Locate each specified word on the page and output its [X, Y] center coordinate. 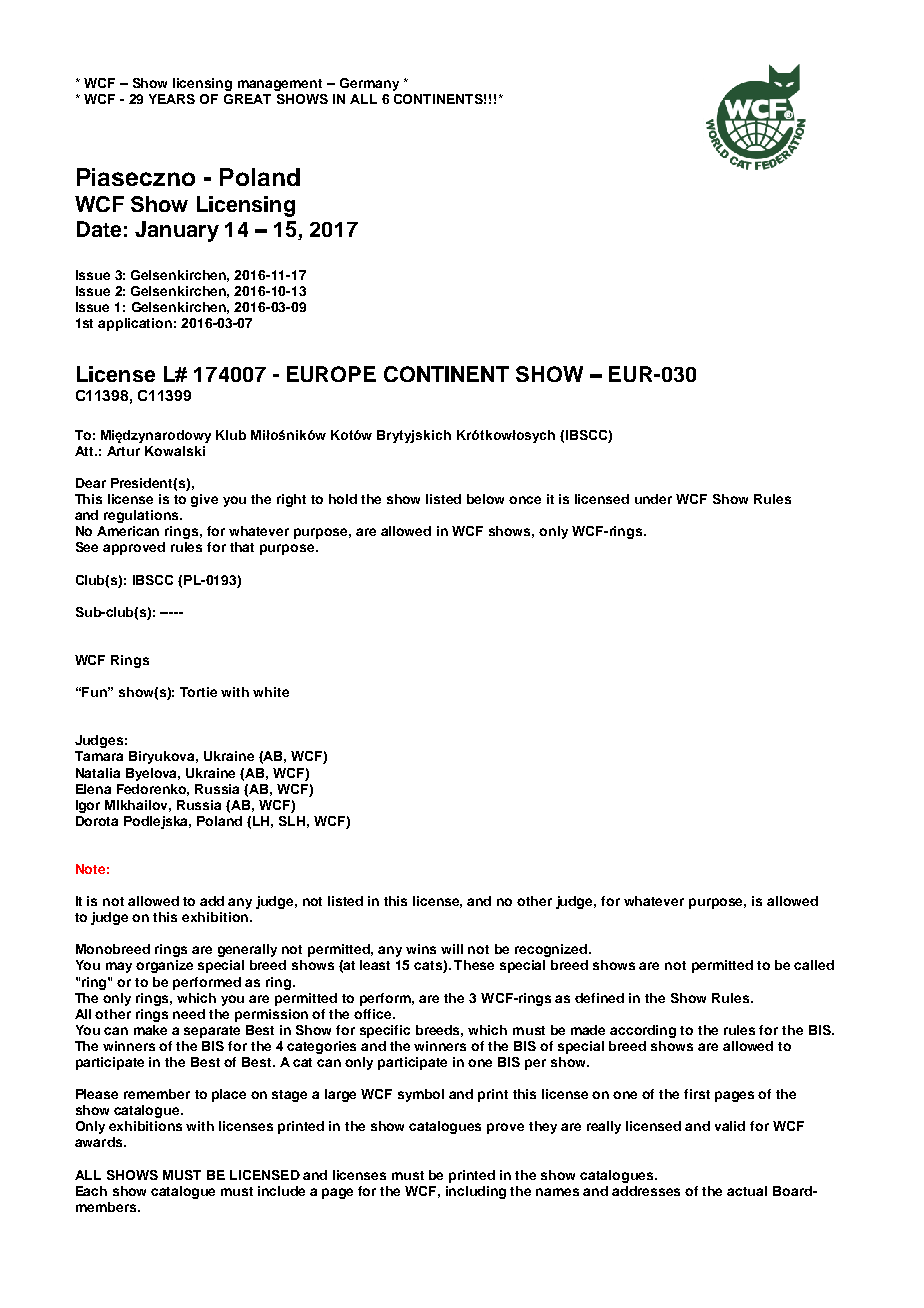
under [653, 499]
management [280, 85]
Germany [369, 84]
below [485, 499]
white [271, 692]
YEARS [172, 99]
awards [100, 1142]
